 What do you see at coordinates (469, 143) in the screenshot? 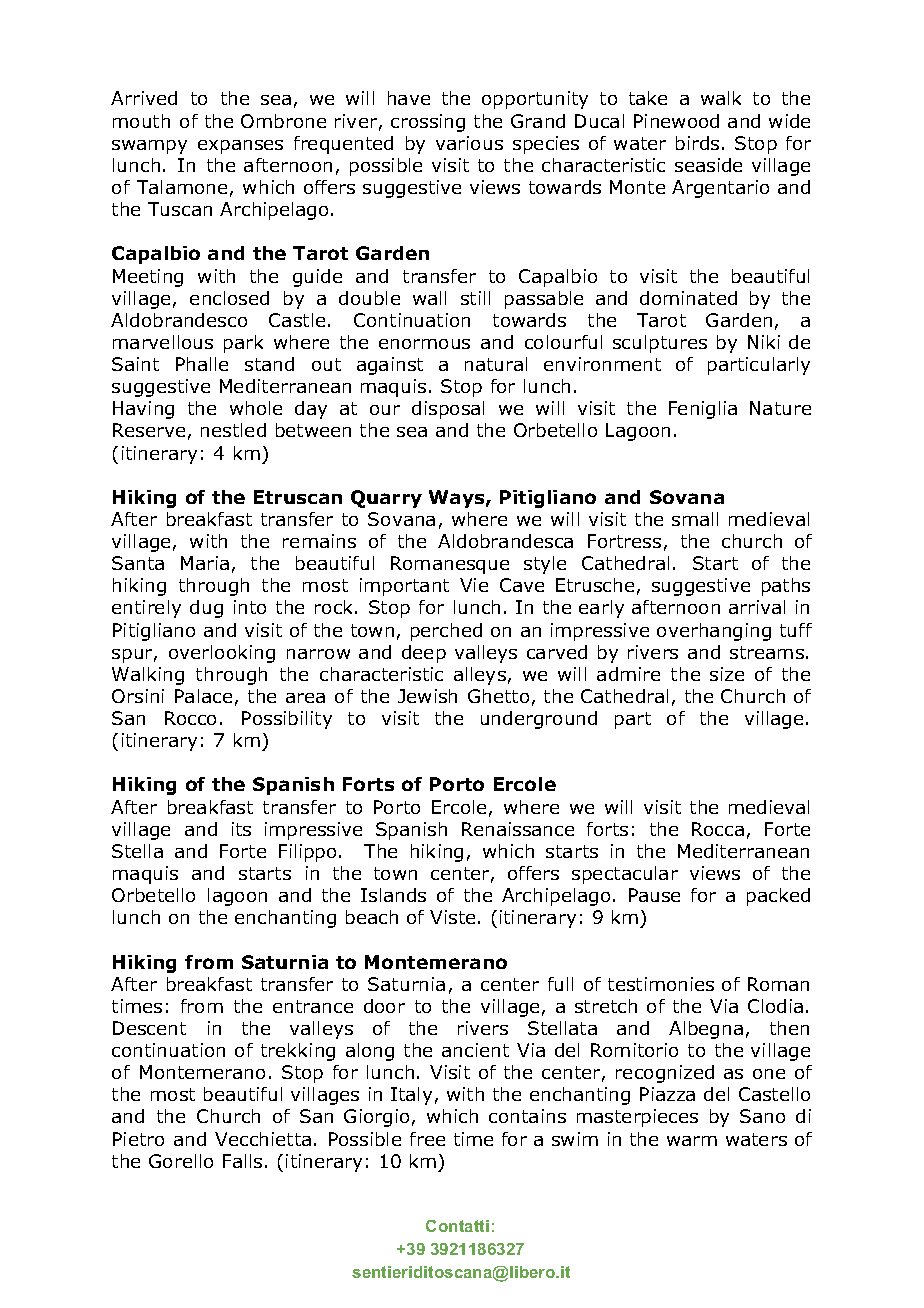
I see `various` at bounding box center [469, 143].
